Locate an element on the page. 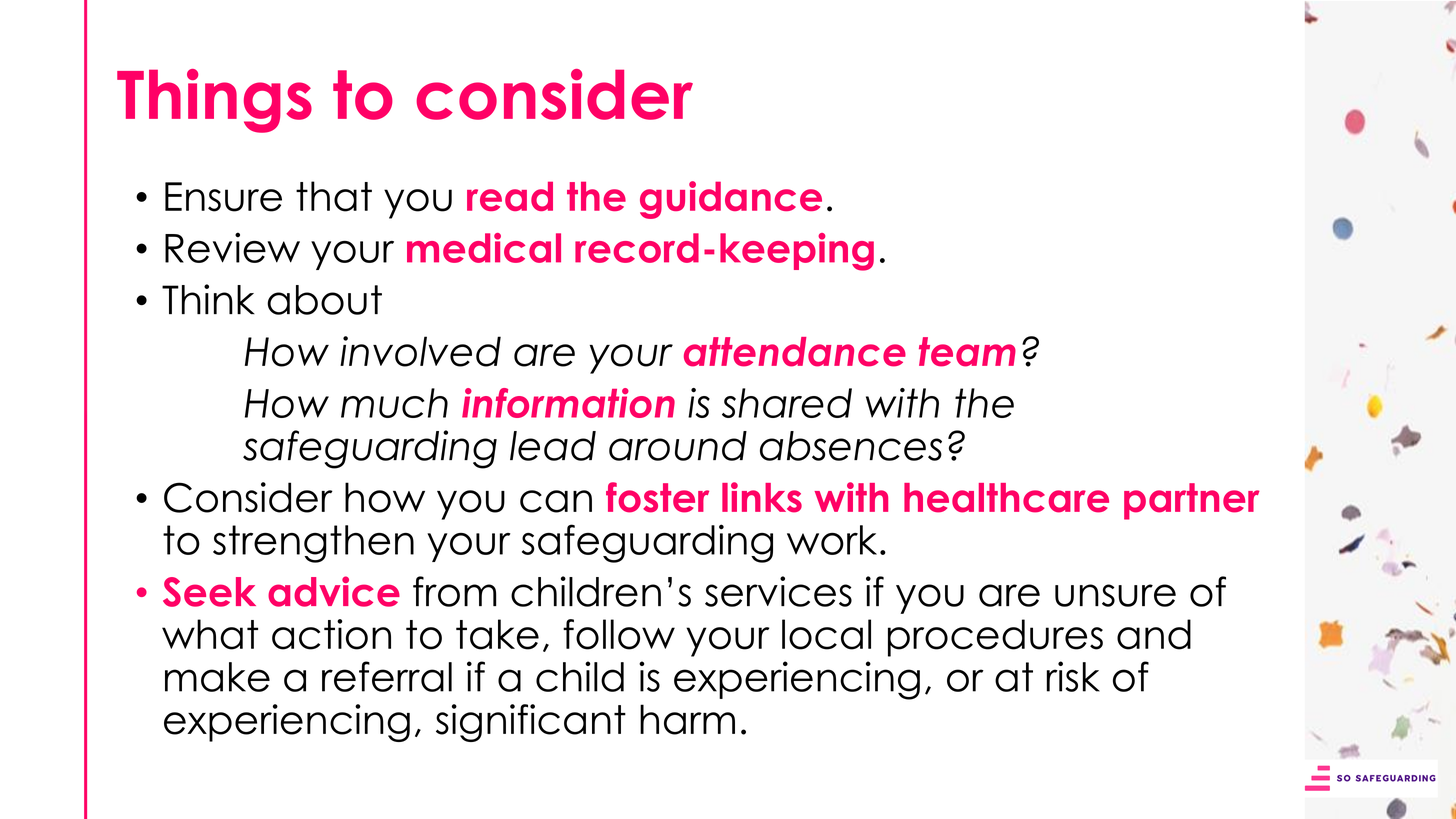  shared is located at coordinates (787, 403).
